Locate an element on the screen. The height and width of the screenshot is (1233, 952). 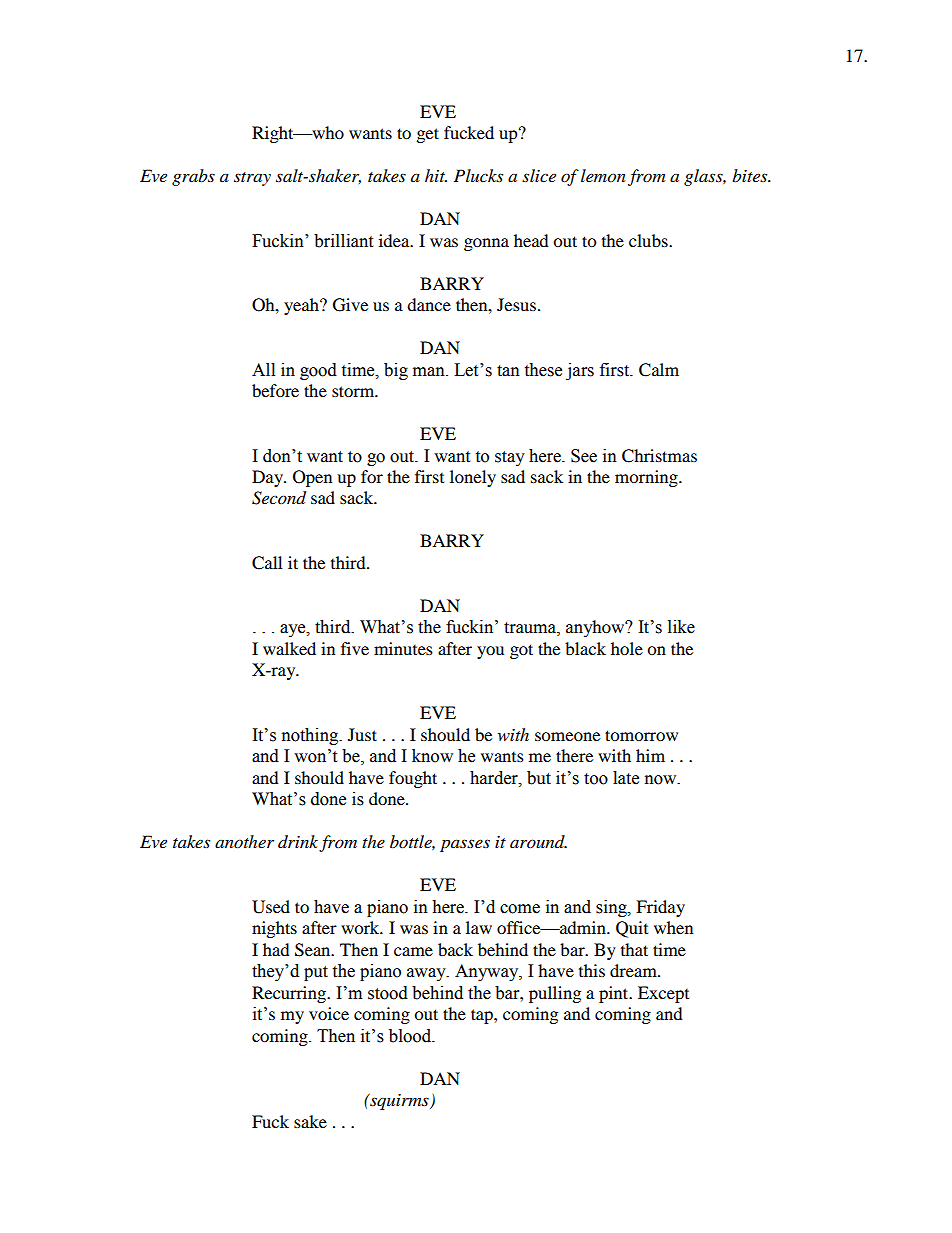
bites is located at coordinates (751, 175).
